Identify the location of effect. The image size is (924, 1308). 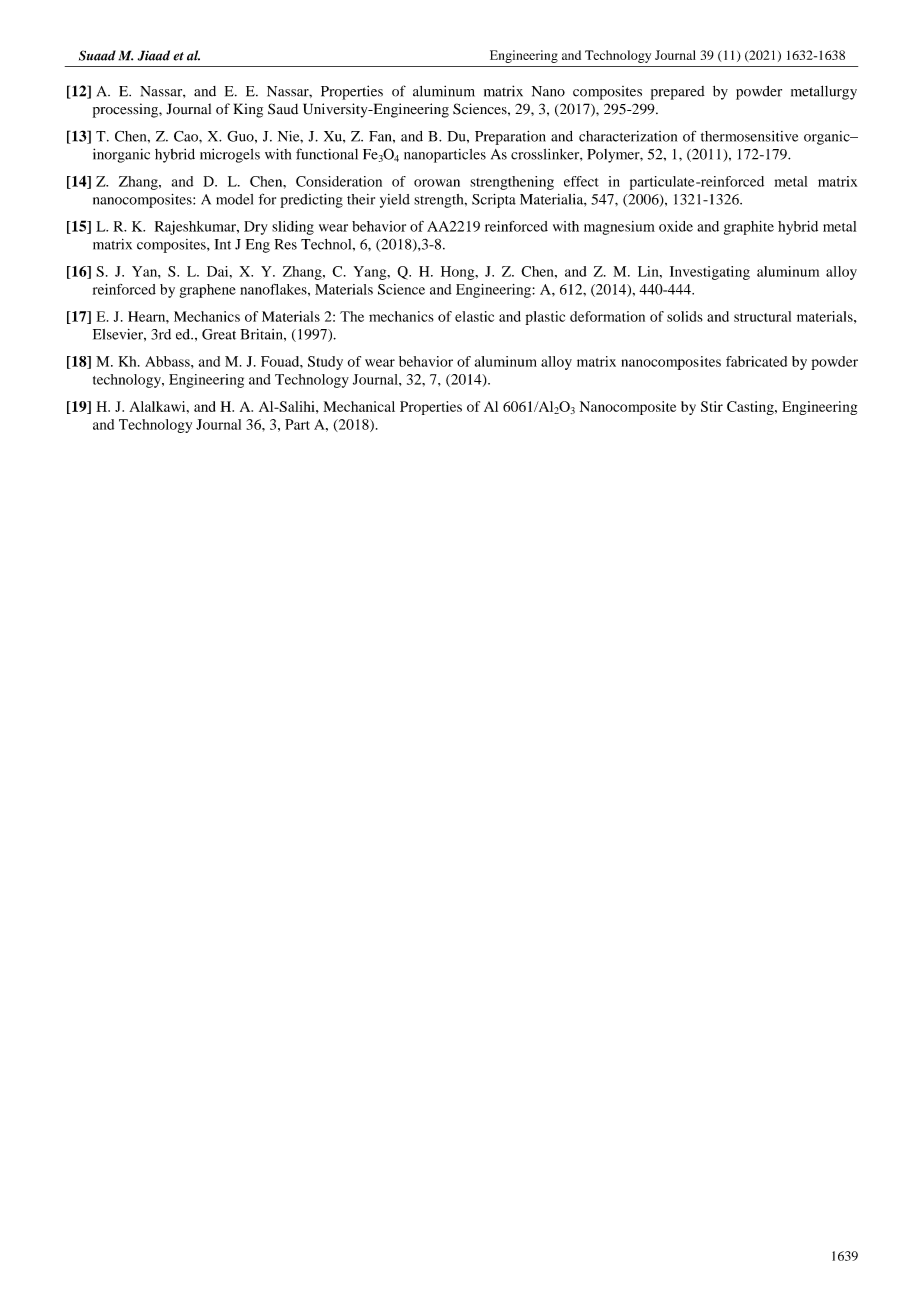
(581, 181).
